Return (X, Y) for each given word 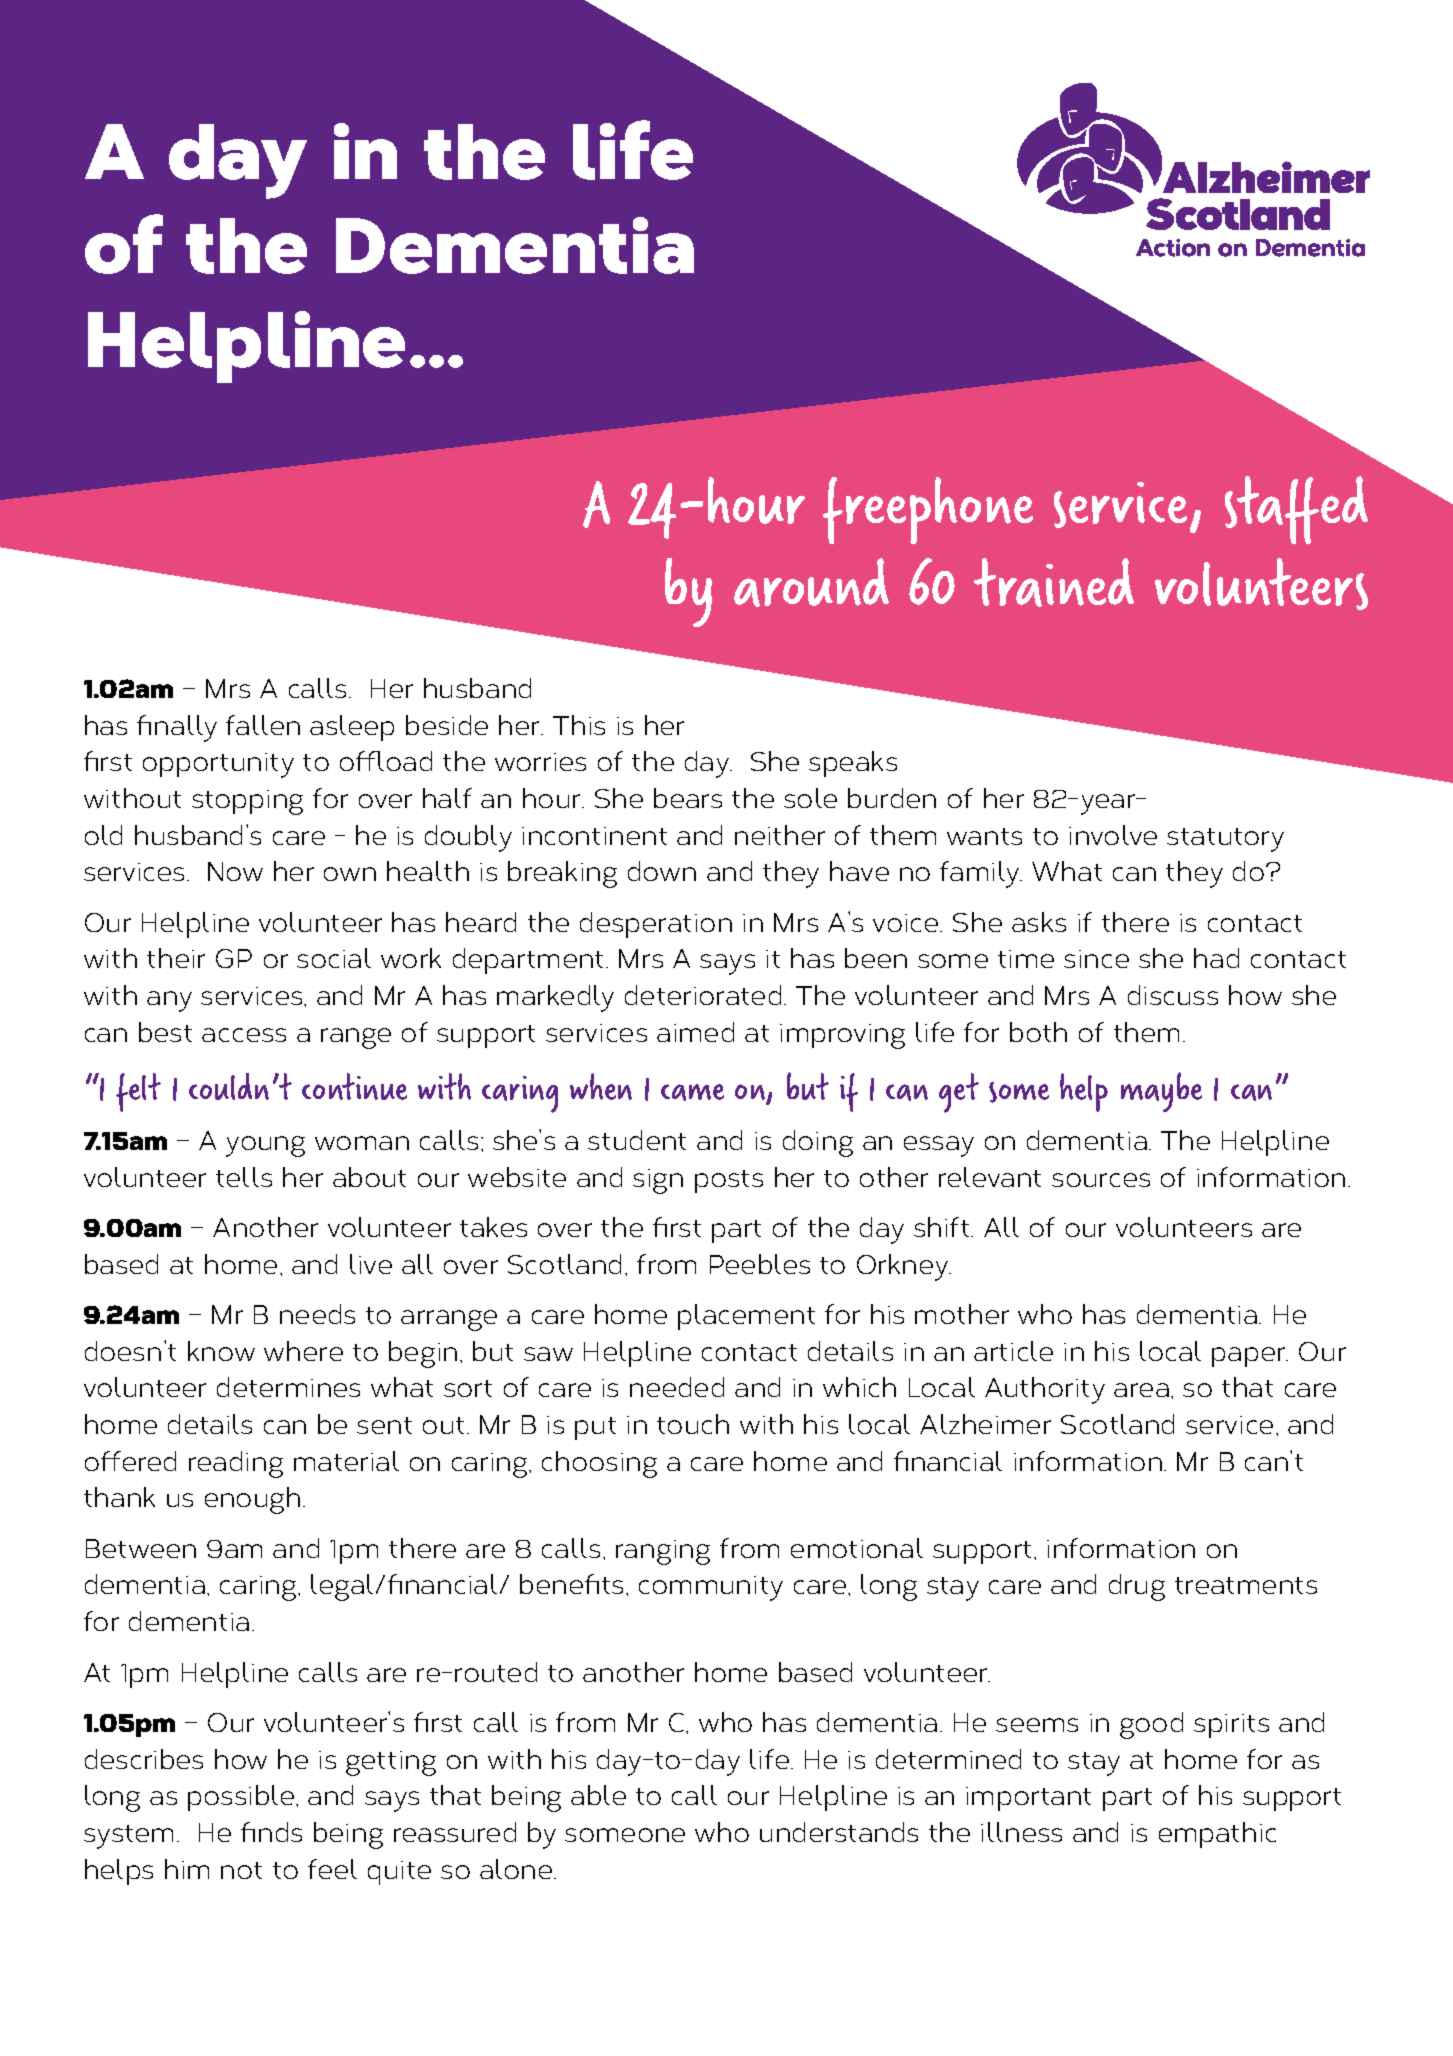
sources (1101, 1180)
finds (271, 1832)
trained (1054, 582)
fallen (263, 725)
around (811, 582)
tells (244, 1177)
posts (729, 1181)
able (598, 1795)
